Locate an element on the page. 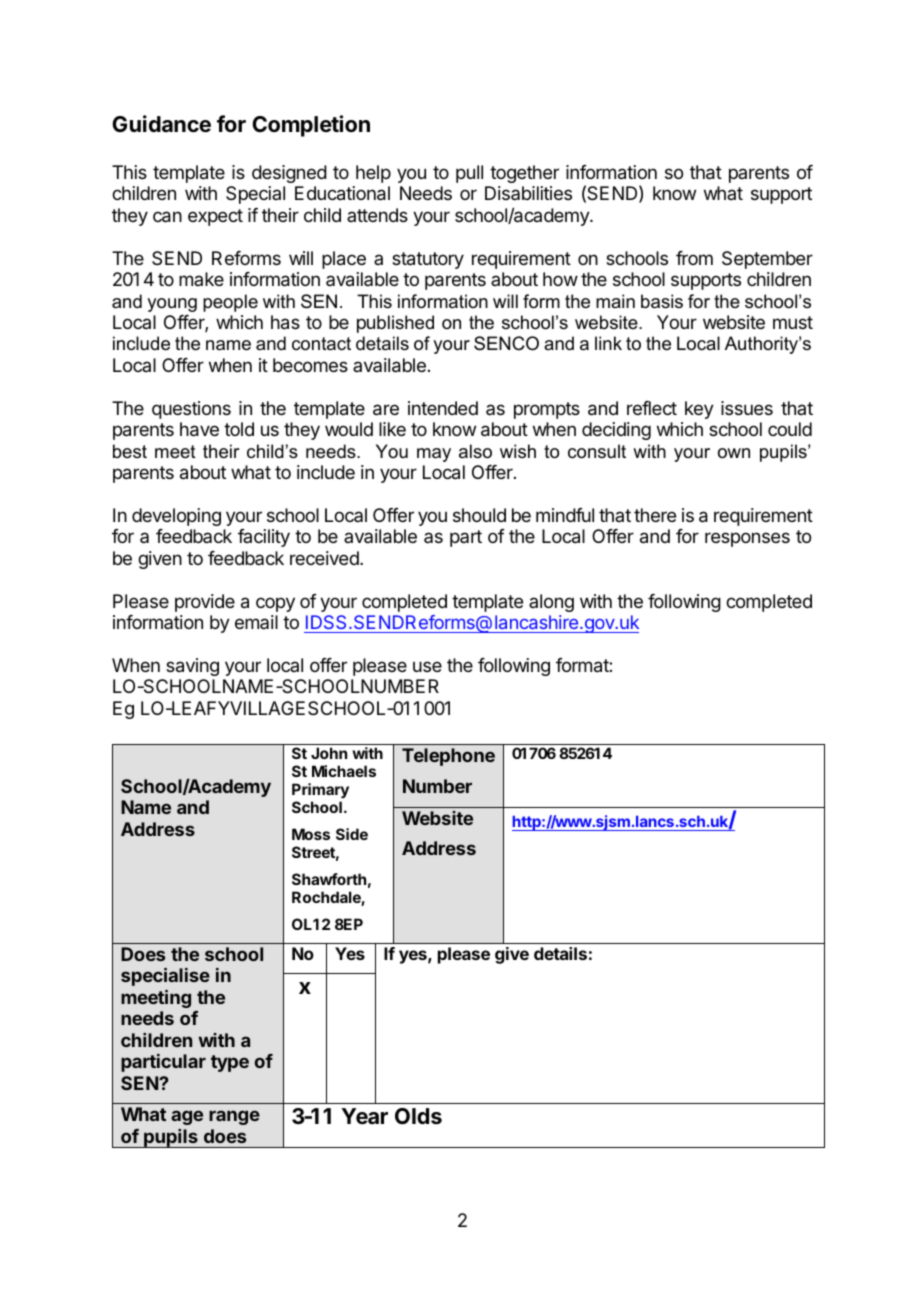 The image size is (924, 1308). use is located at coordinates (427, 666).
